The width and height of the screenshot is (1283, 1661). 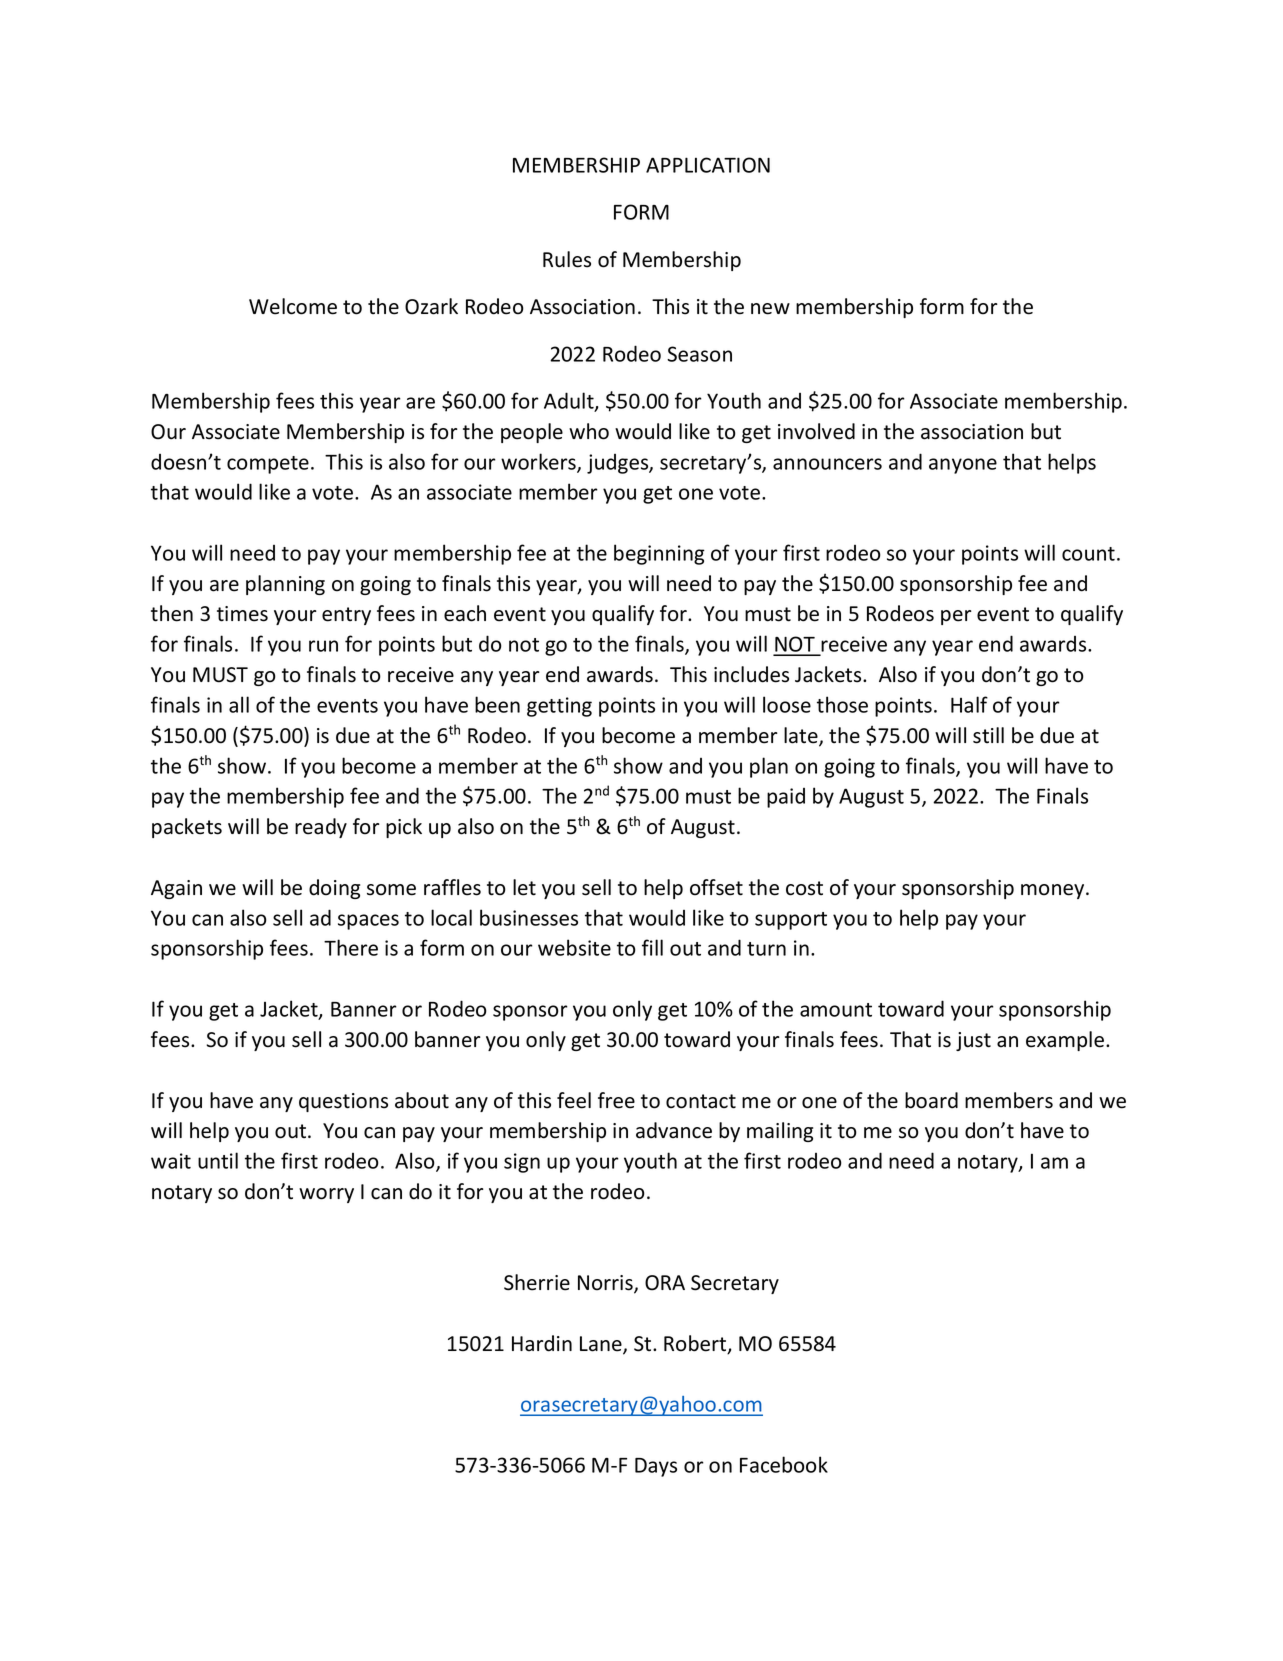 I want to click on still, so click(x=988, y=735).
